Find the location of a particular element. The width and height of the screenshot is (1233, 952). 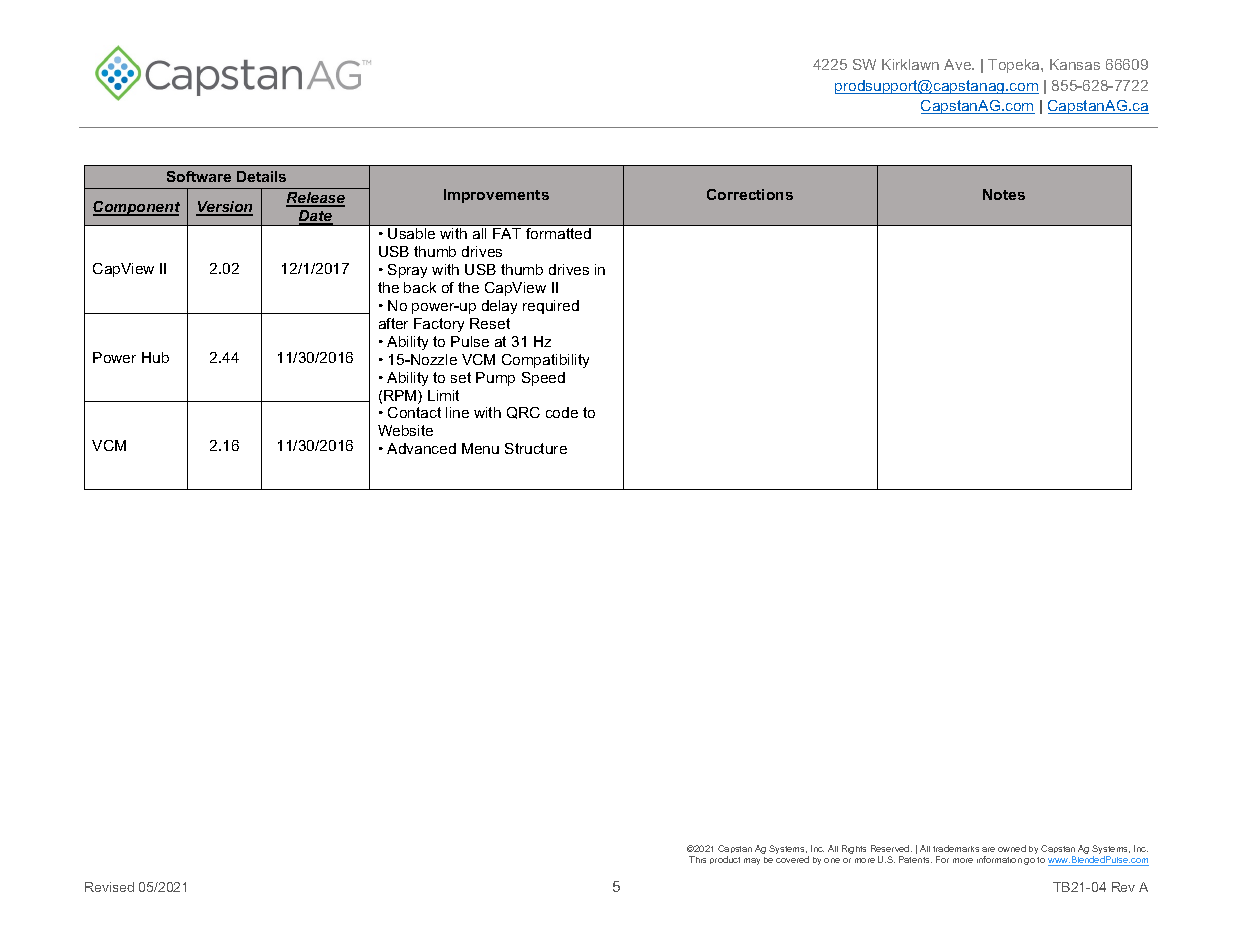

trademarks is located at coordinates (956, 848).
